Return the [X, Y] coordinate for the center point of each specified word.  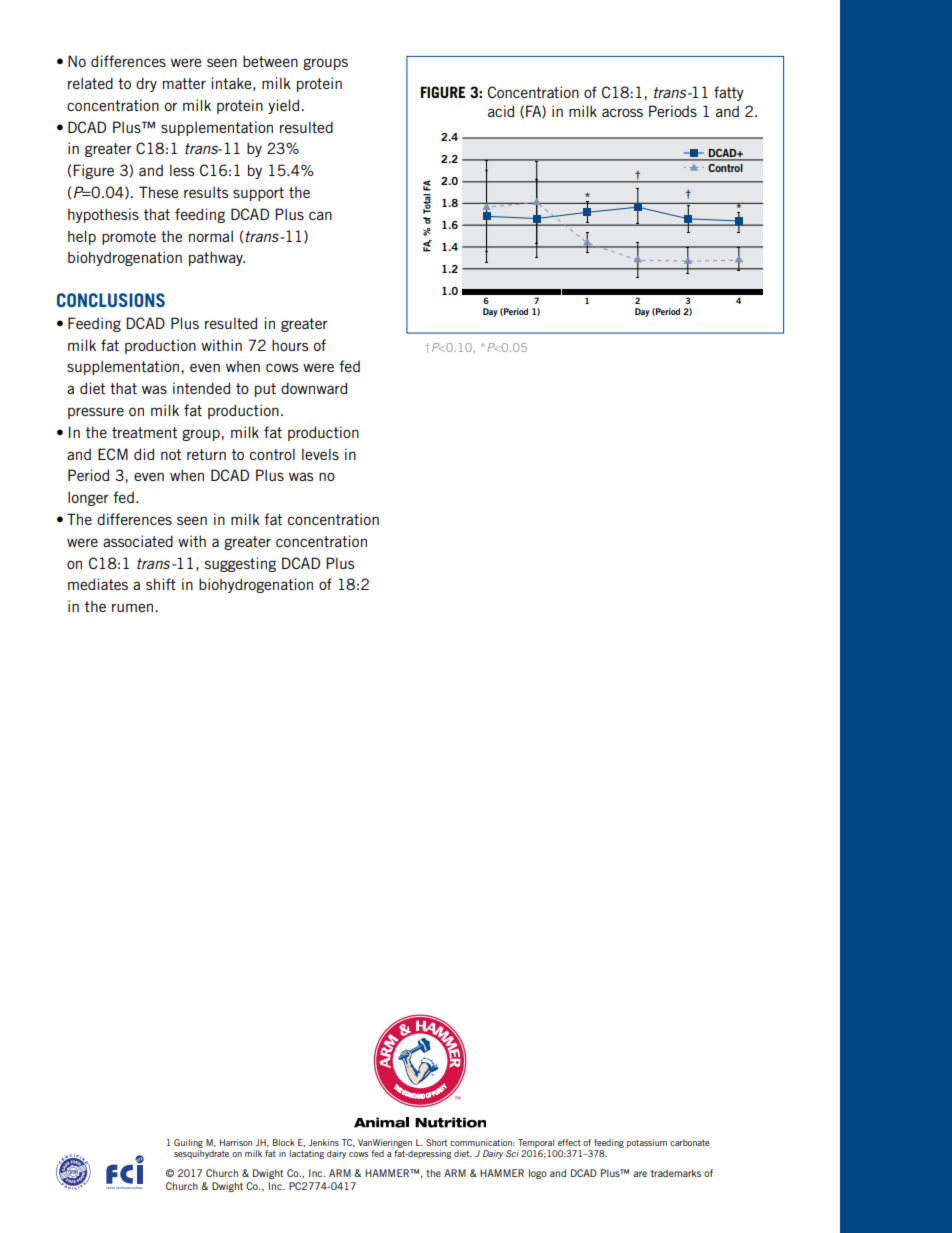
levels [320, 454]
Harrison [236, 1142]
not [171, 454]
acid [501, 111]
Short [436, 1142]
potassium [647, 1143]
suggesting [240, 564]
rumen [132, 607]
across [622, 112]
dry [146, 84]
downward [314, 388]
